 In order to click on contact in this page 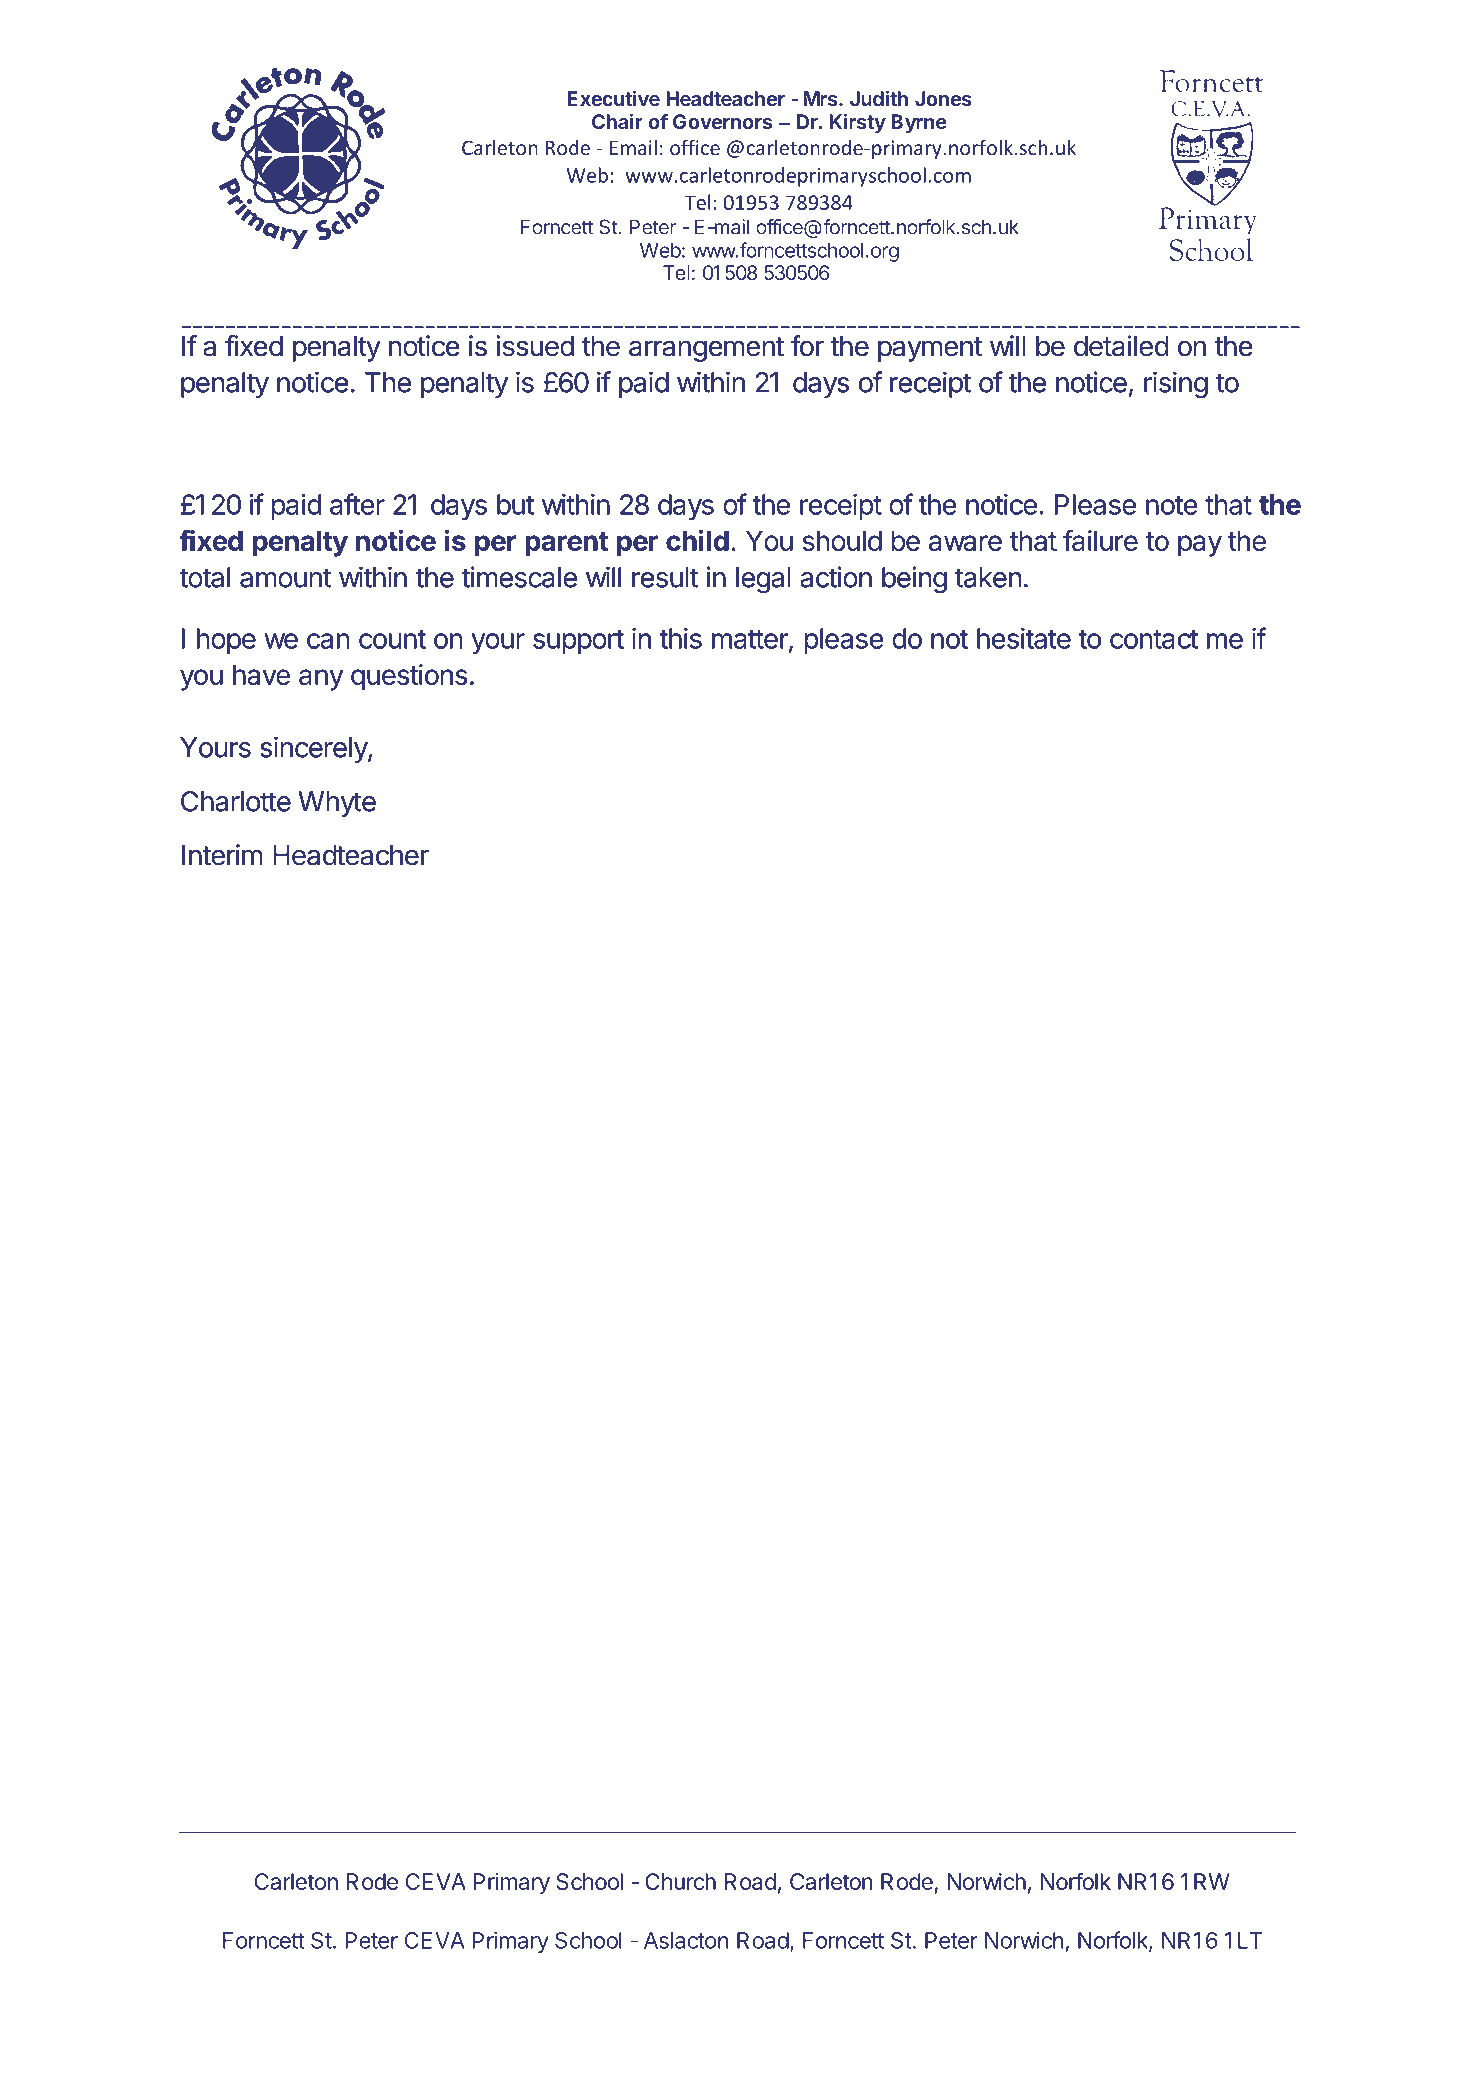, I will do `click(1154, 639)`.
